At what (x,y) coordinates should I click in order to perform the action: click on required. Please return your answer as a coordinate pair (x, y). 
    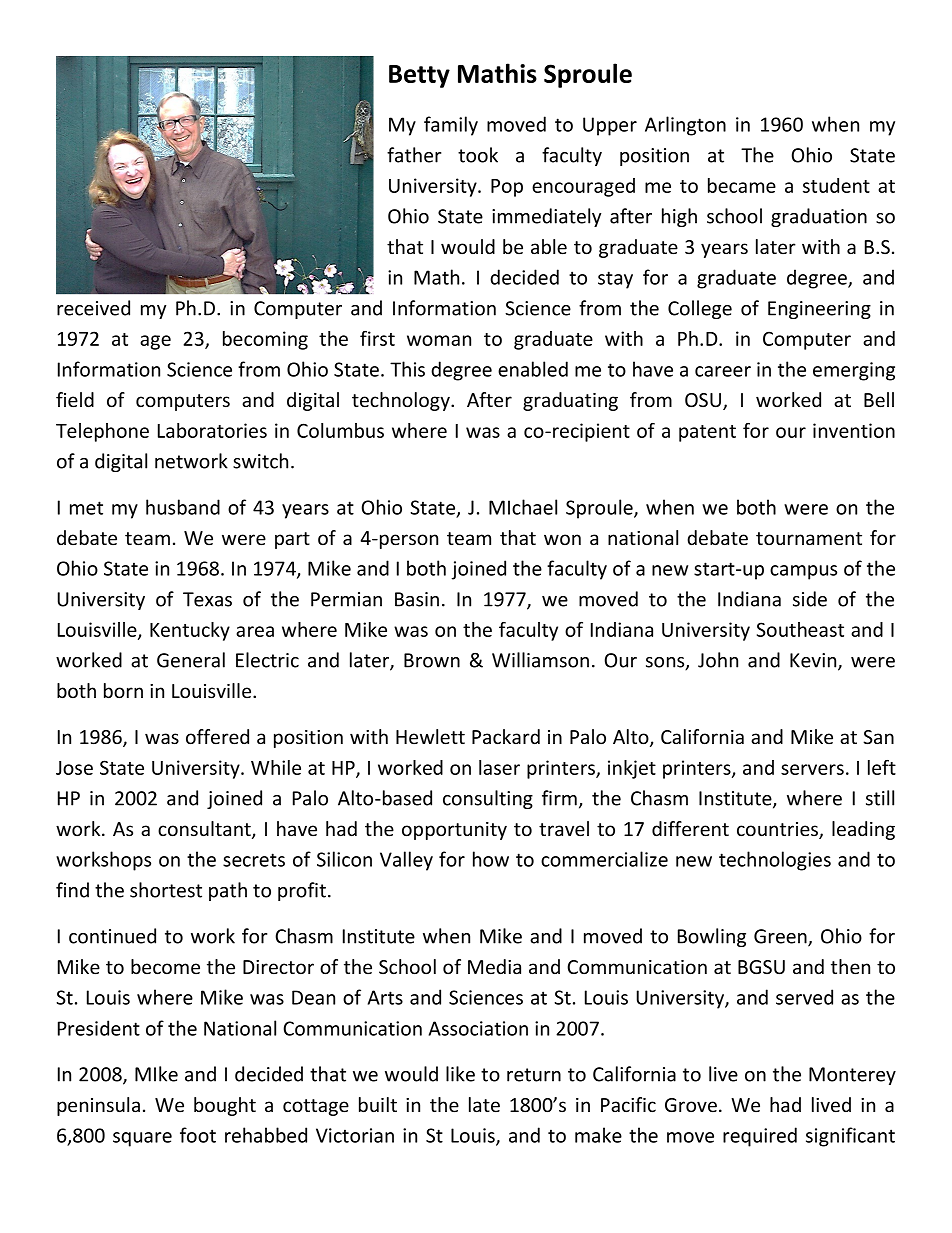
    Looking at the image, I should click on (760, 1137).
